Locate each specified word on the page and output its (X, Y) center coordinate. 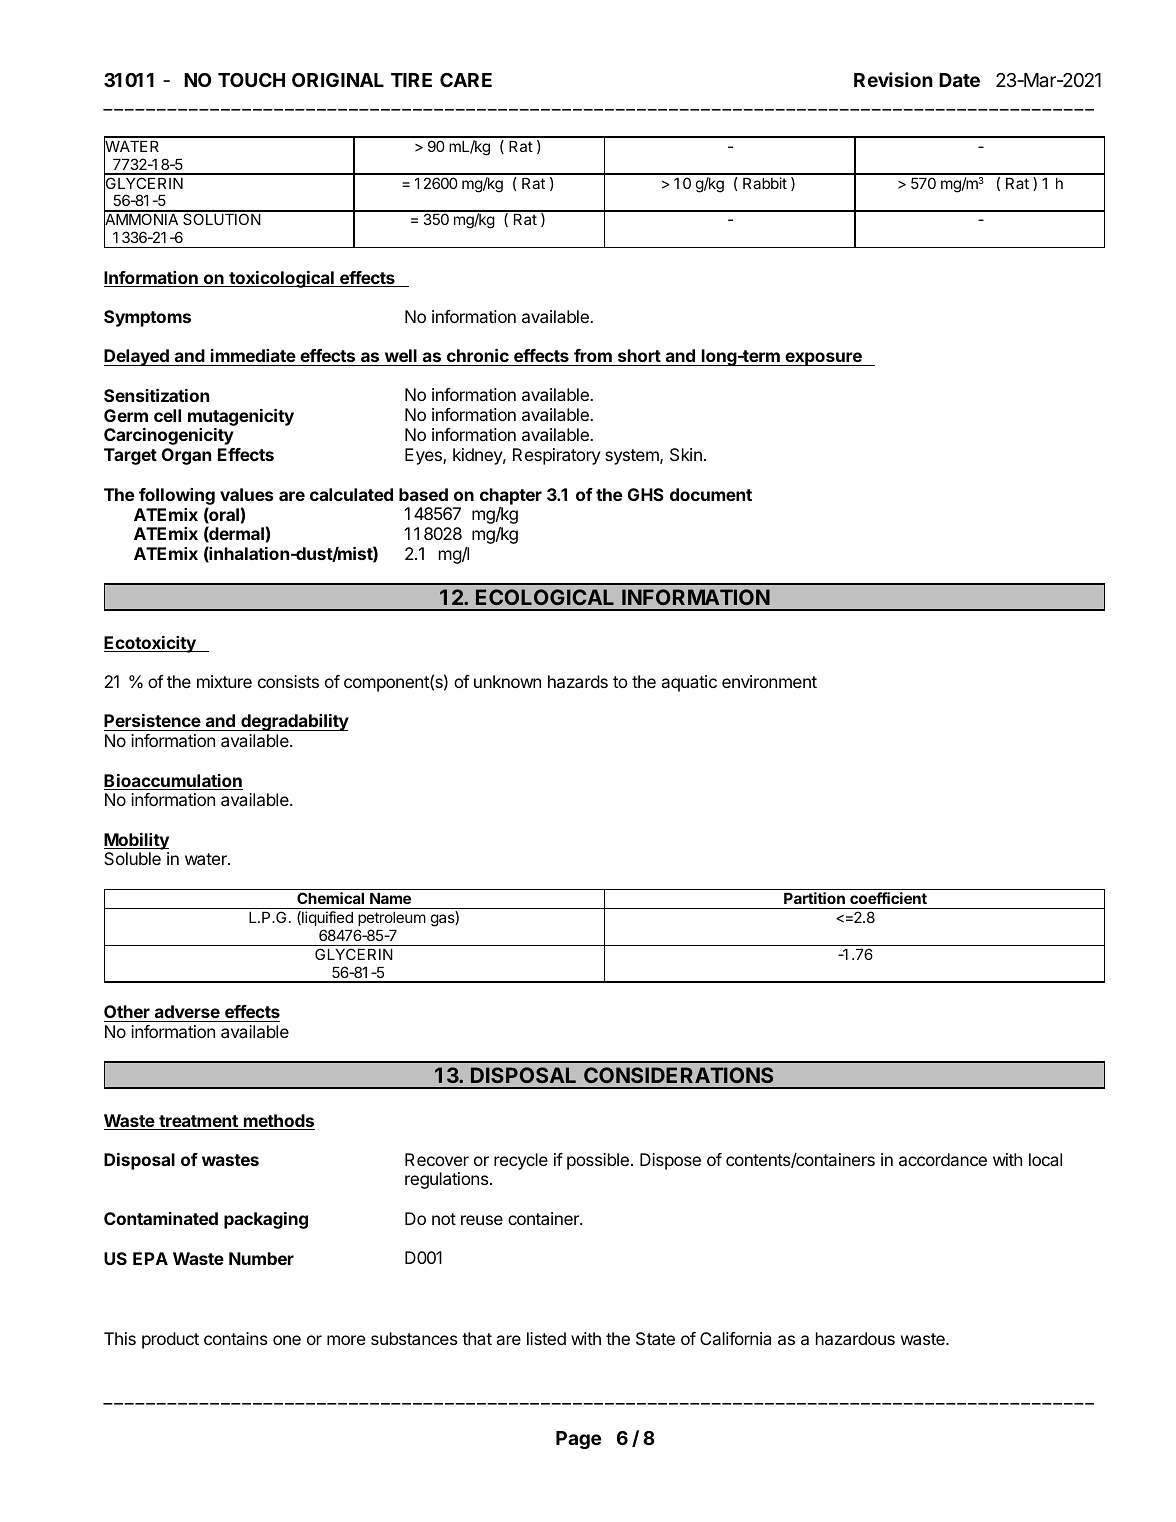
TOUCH (251, 80)
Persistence (153, 722)
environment (769, 681)
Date (959, 80)
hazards (578, 681)
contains (235, 1338)
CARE (466, 80)
